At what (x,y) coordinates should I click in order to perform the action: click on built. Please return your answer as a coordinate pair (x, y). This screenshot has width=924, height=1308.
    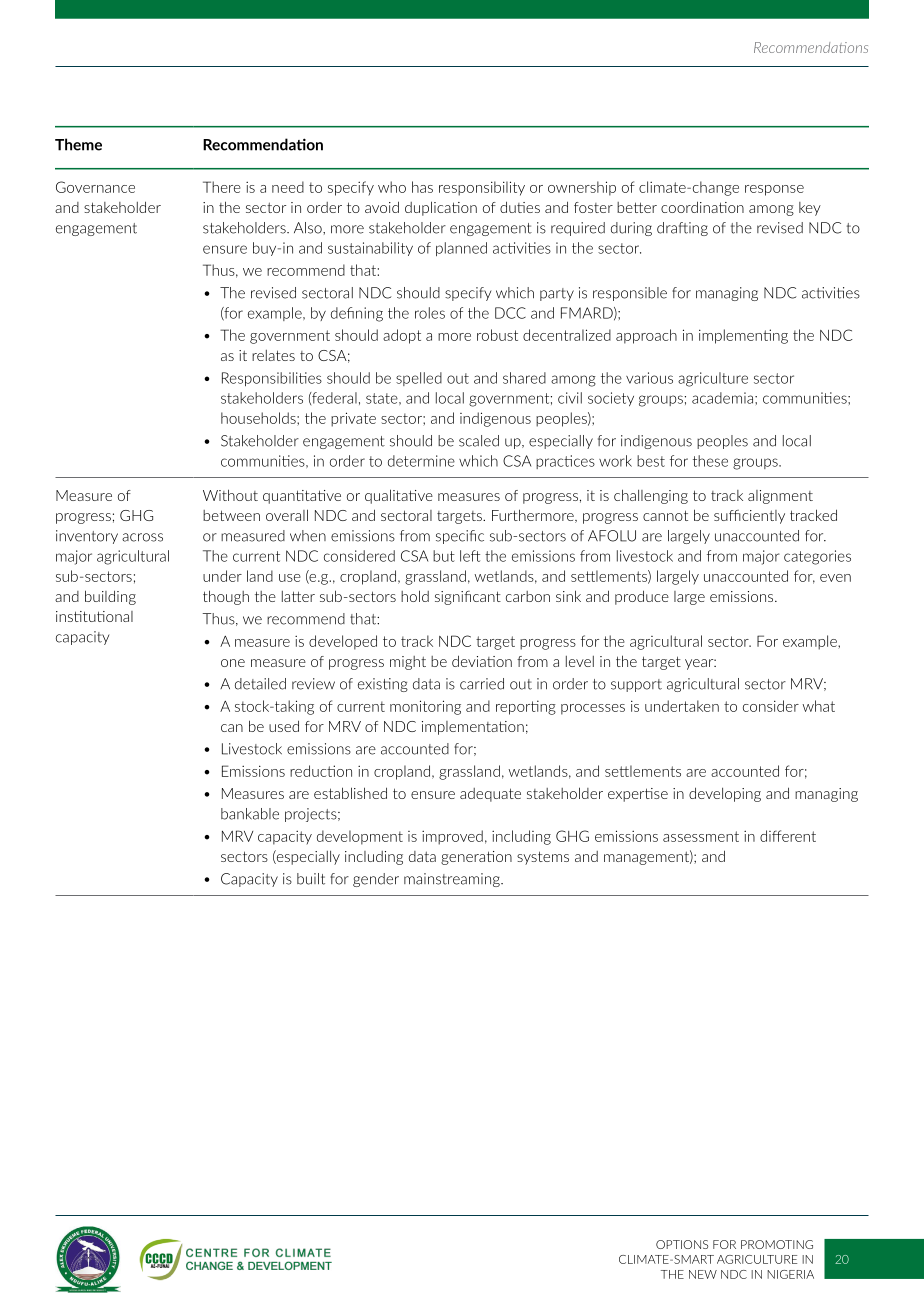
    Looking at the image, I should click on (311, 879).
